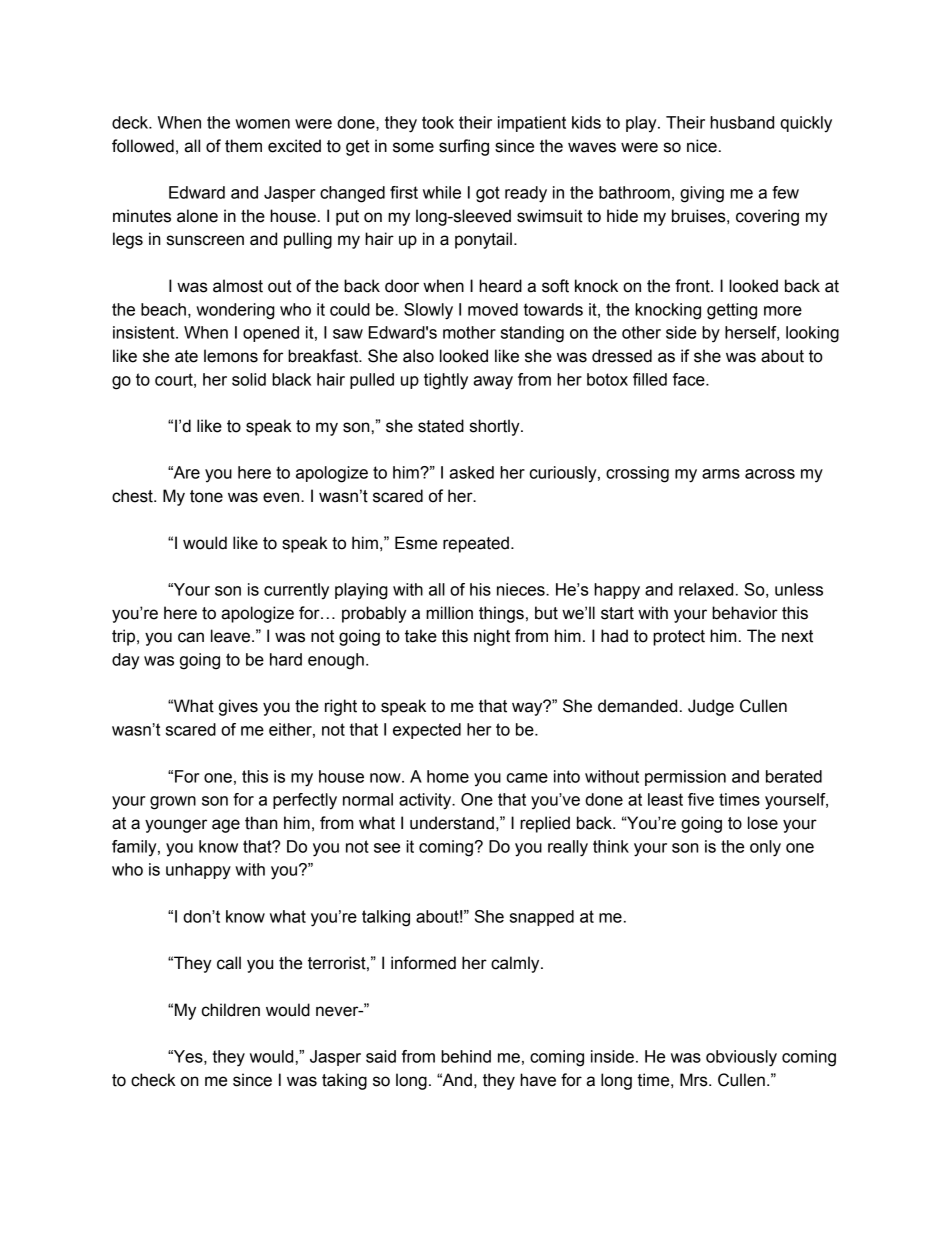 The width and height of the screenshot is (952, 1233). What do you see at coordinates (702, 146) in the screenshot?
I see `nice` at bounding box center [702, 146].
